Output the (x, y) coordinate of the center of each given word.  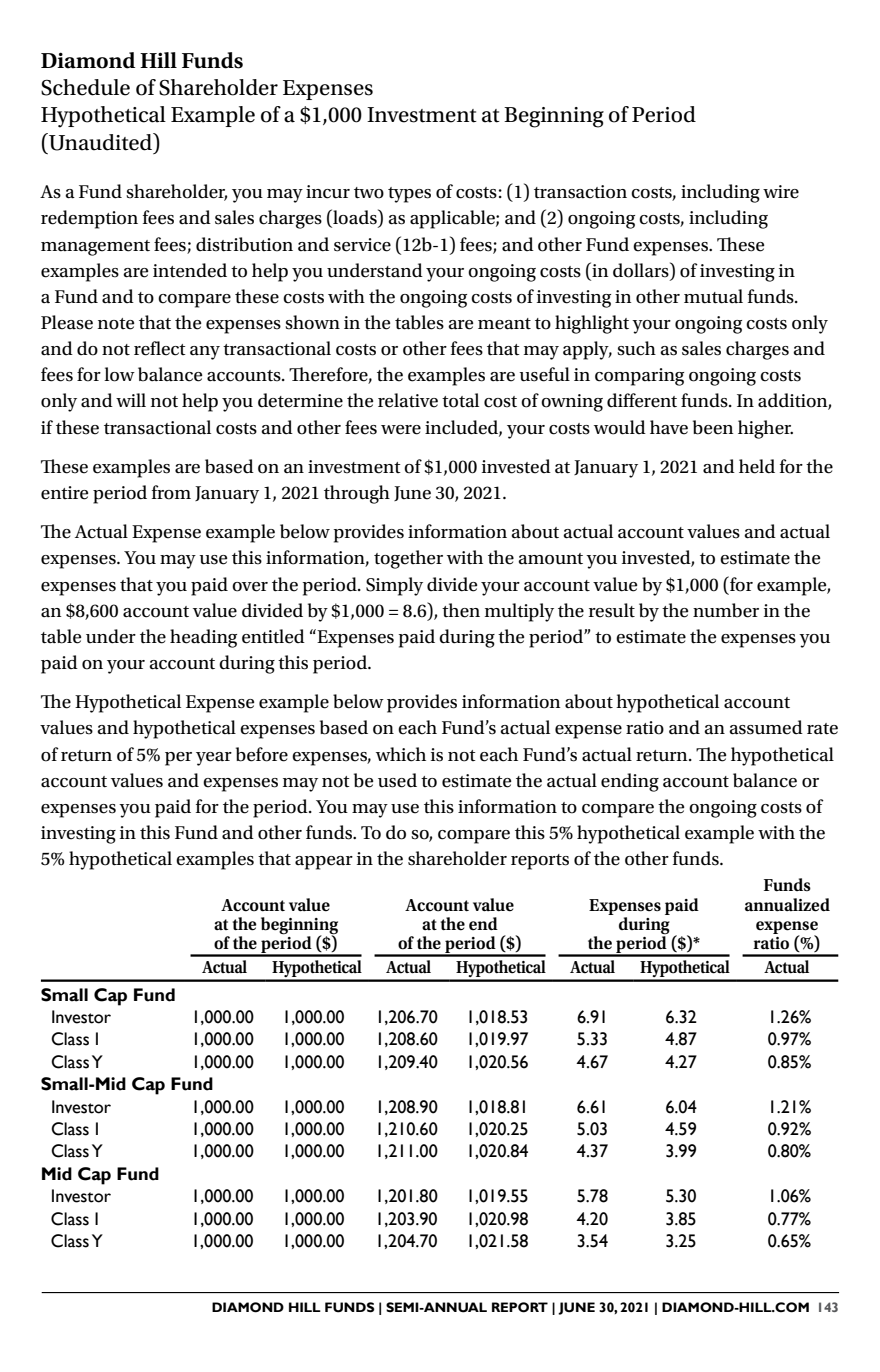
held (757, 466)
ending (630, 782)
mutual (713, 296)
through (357, 494)
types (409, 195)
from (171, 492)
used (397, 780)
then (461, 610)
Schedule (85, 87)
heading (203, 638)
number (726, 610)
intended (190, 270)
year (214, 759)
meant (504, 324)
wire (781, 192)
